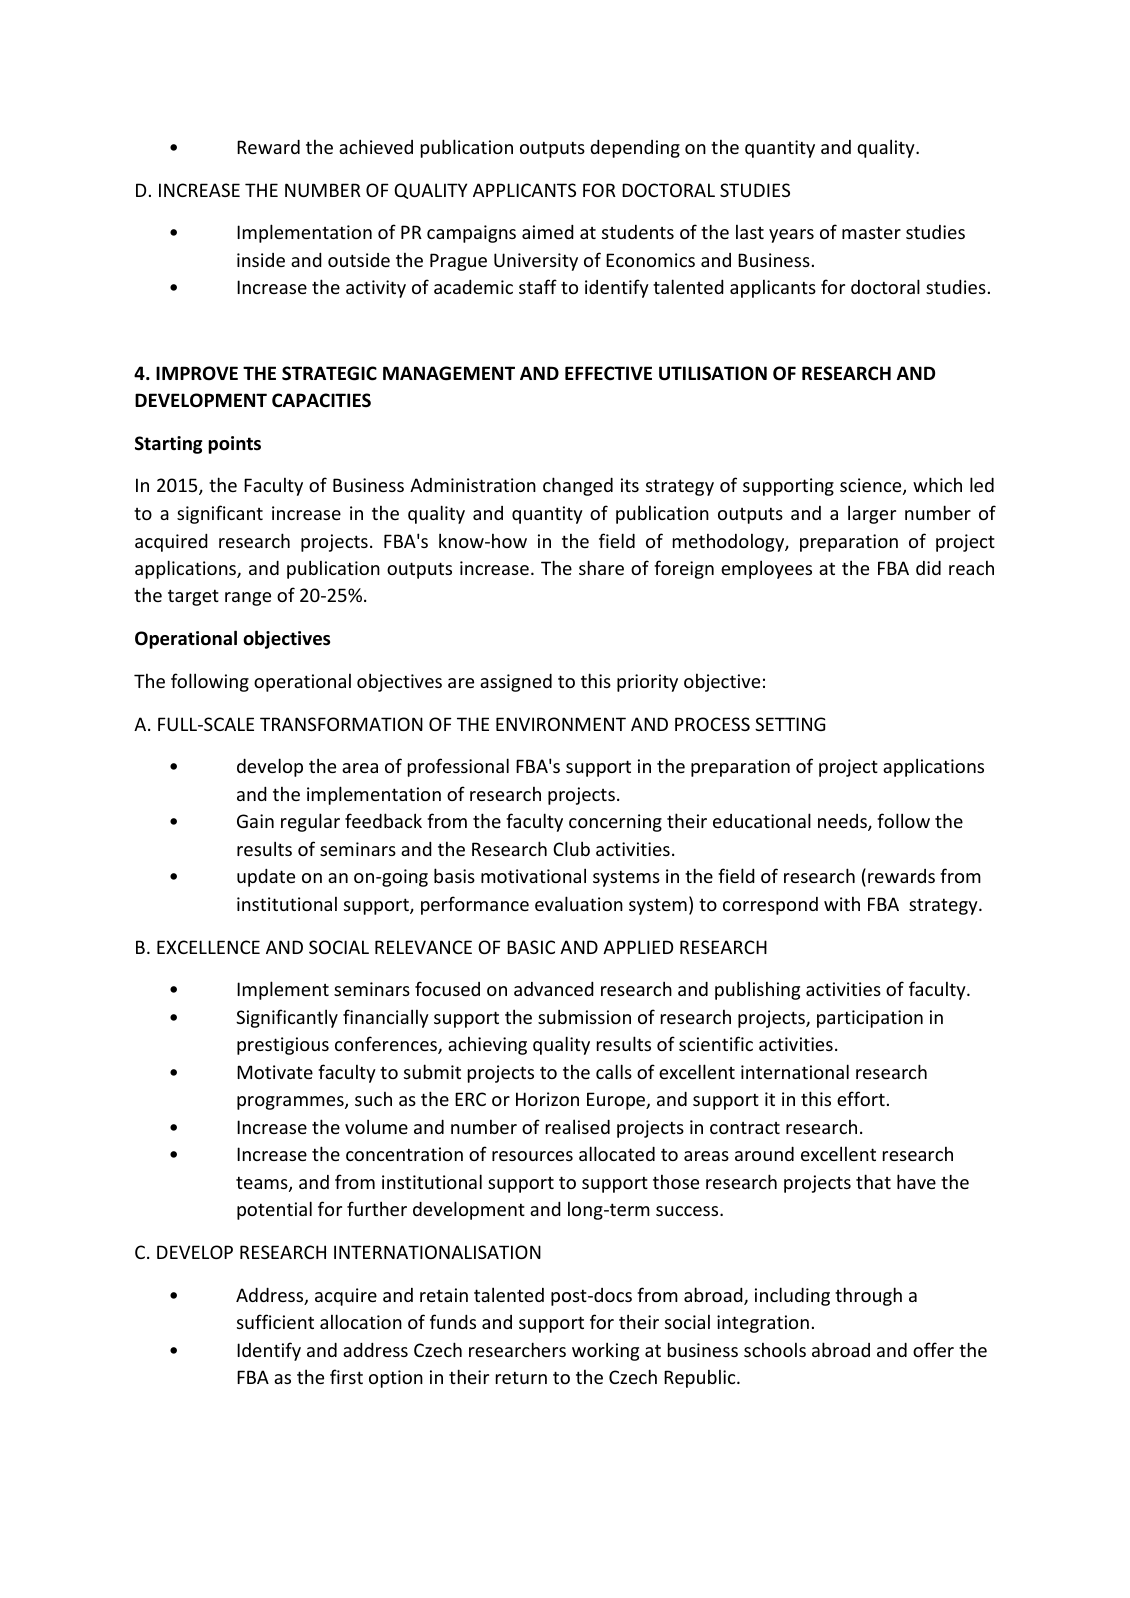 This screenshot has height=1598, width=1130. What do you see at coordinates (937, 484) in the screenshot?
I see `which` at bounding box center [937, 484].
